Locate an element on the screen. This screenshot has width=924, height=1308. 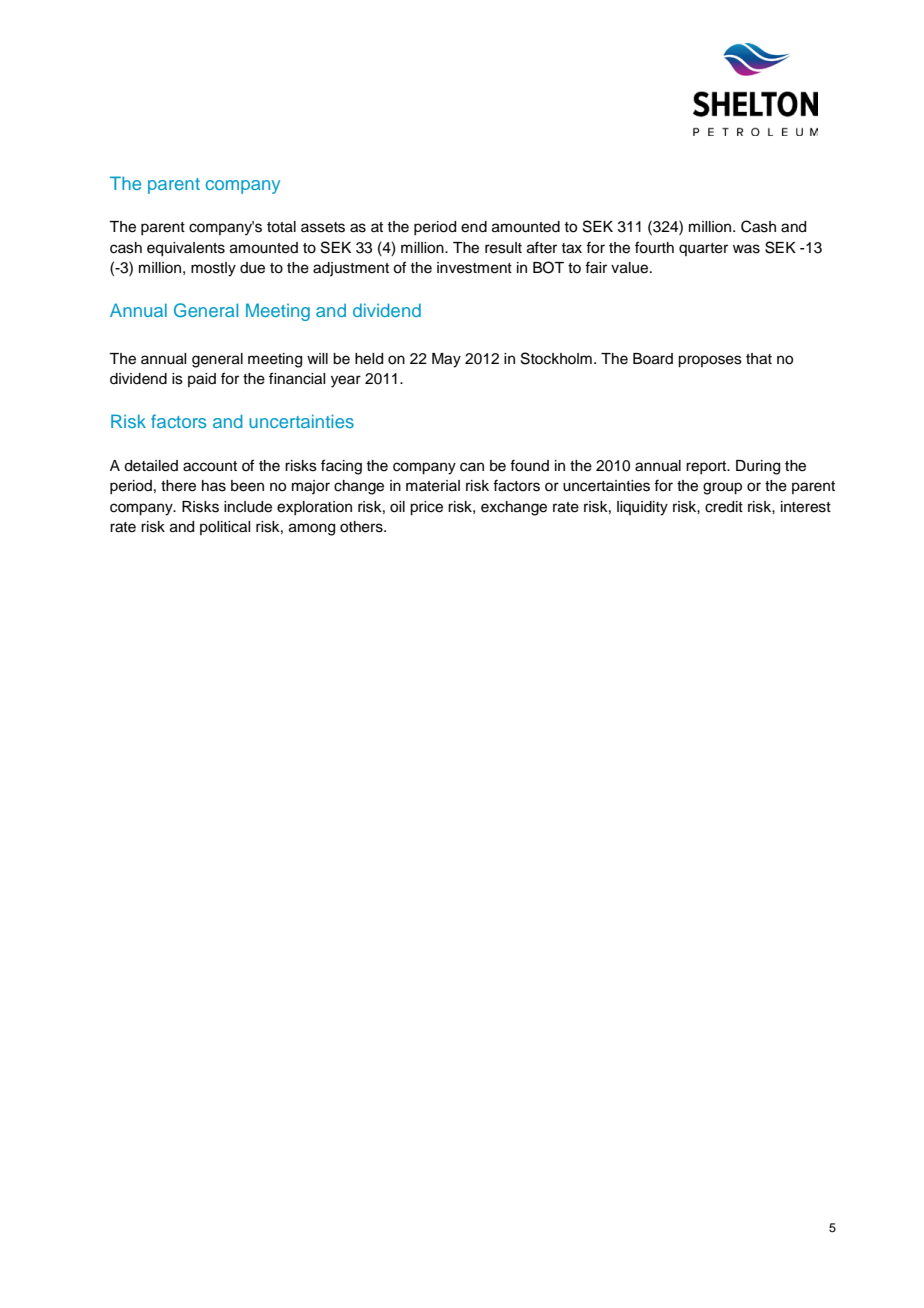
total is located at coordinates (281, 227).
